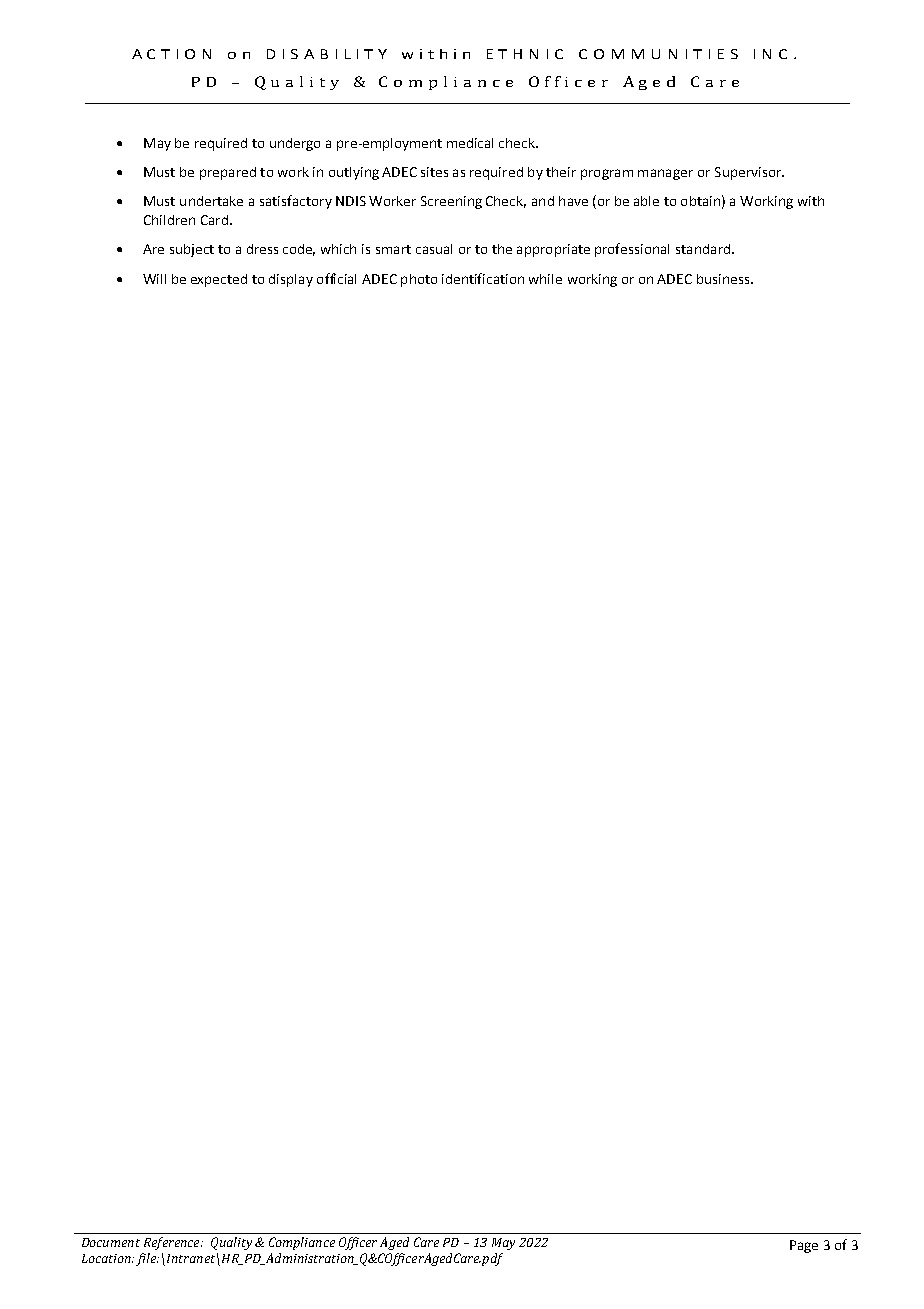 The height and width of the document is (1309, 924). I want to click on sites, so click(434, 172).
